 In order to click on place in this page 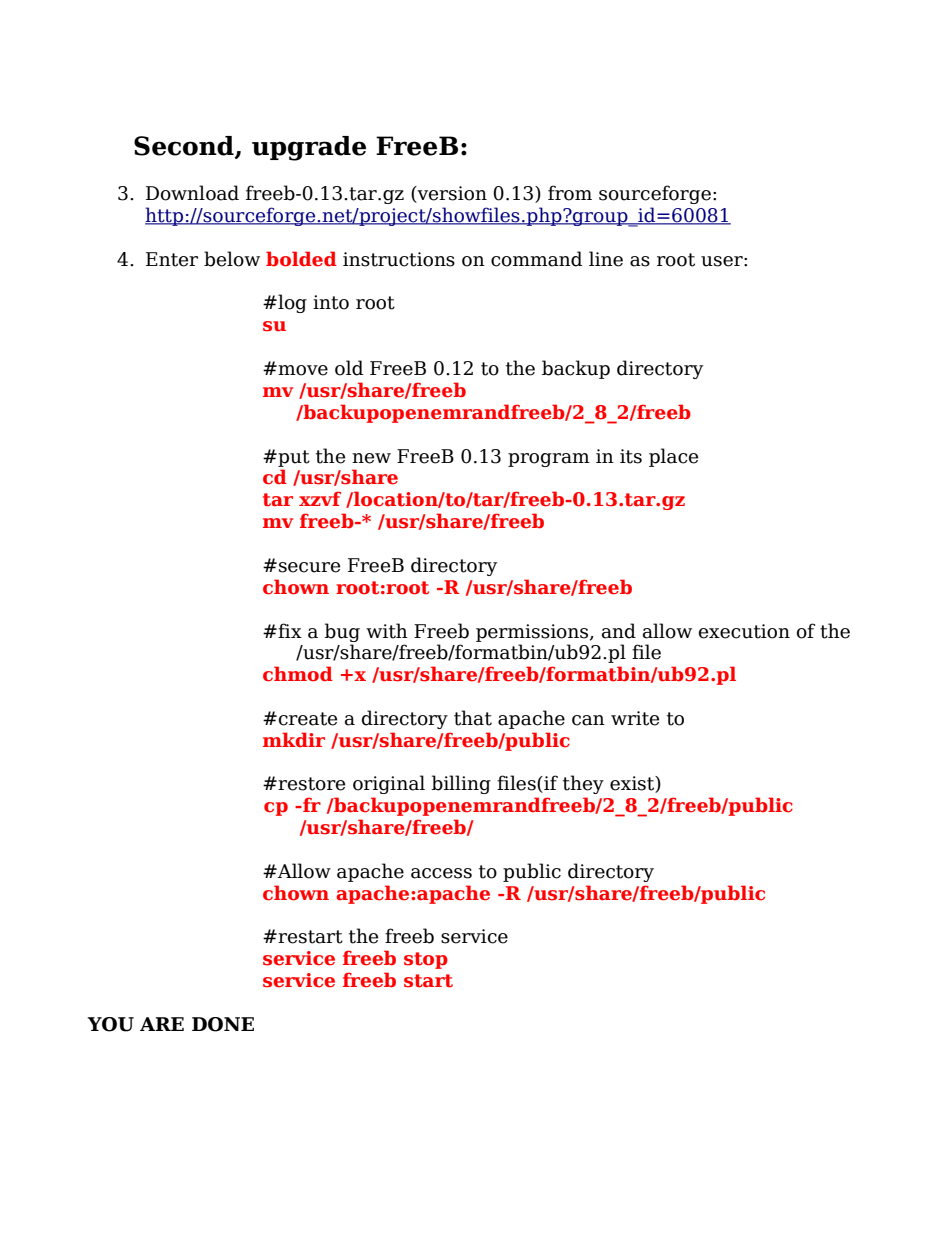, I will do `click(673, 457)`.
